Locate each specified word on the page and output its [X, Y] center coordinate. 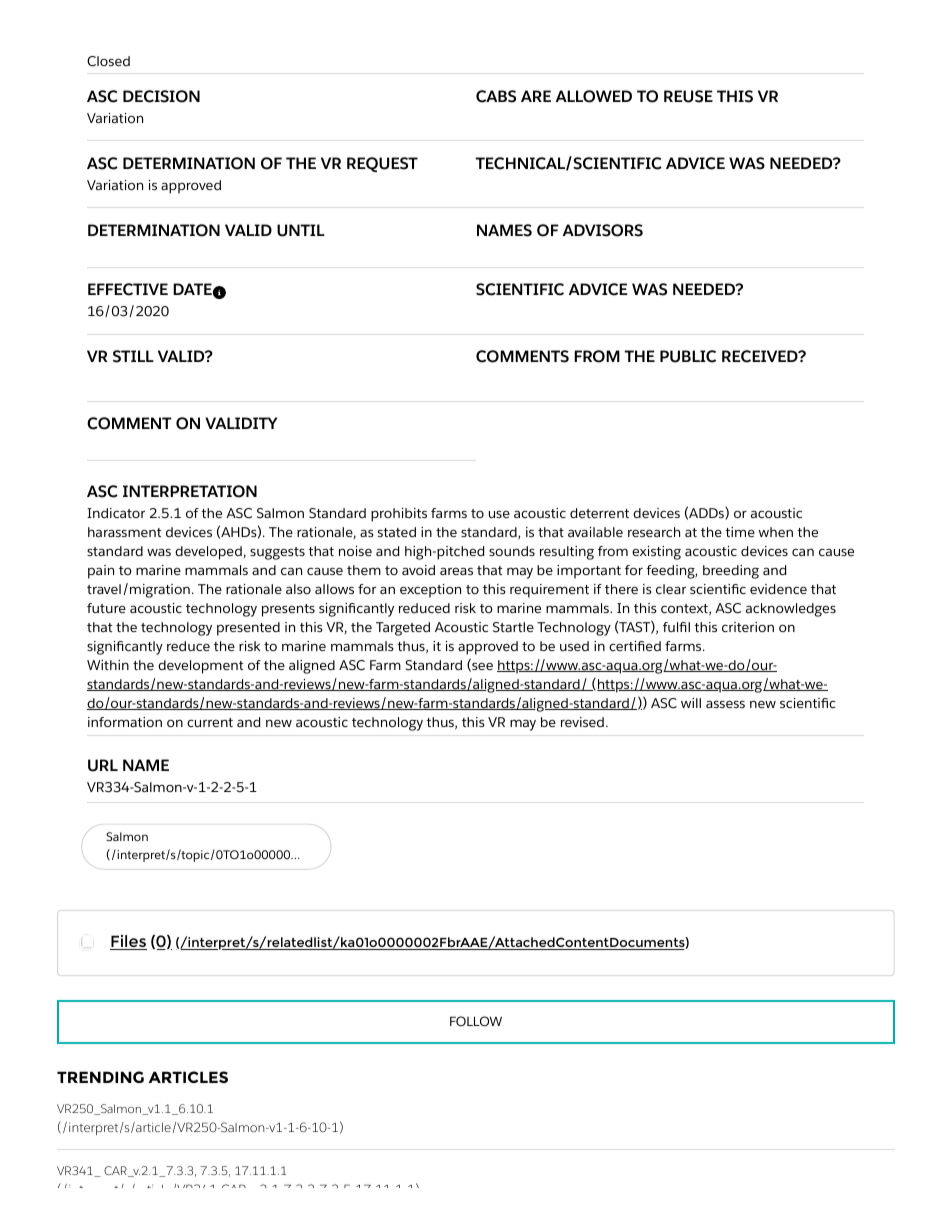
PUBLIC [688, 356]
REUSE [688, 96]
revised [582, 722]
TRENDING [100, 1077]
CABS [496, 96]
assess [725, 704]
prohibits [399, 515]
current [210, 722]
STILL [133, 356]
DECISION [161, 96]
